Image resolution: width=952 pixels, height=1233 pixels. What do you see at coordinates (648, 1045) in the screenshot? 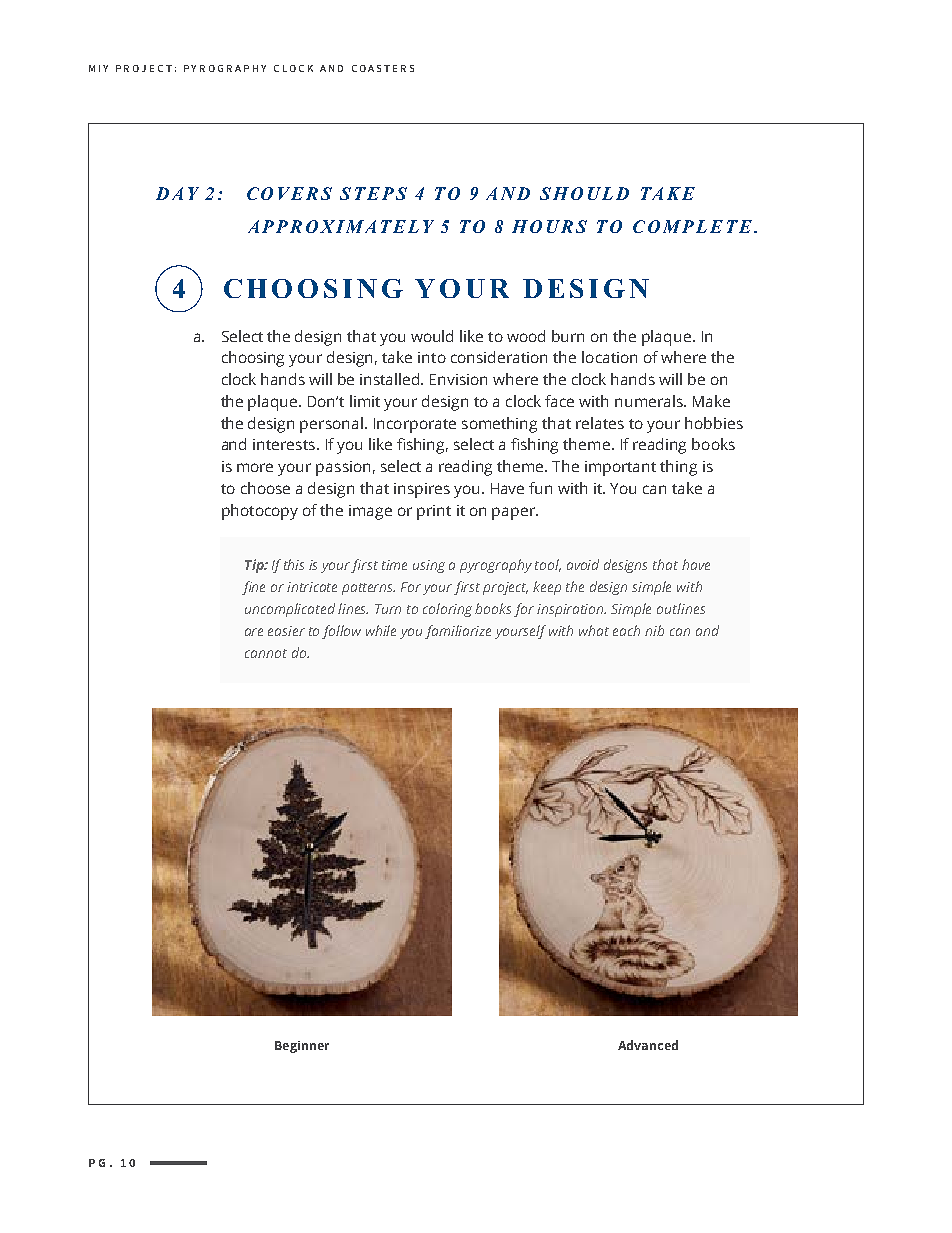
I see `Advanced` at bounding box center [648, 1045].
